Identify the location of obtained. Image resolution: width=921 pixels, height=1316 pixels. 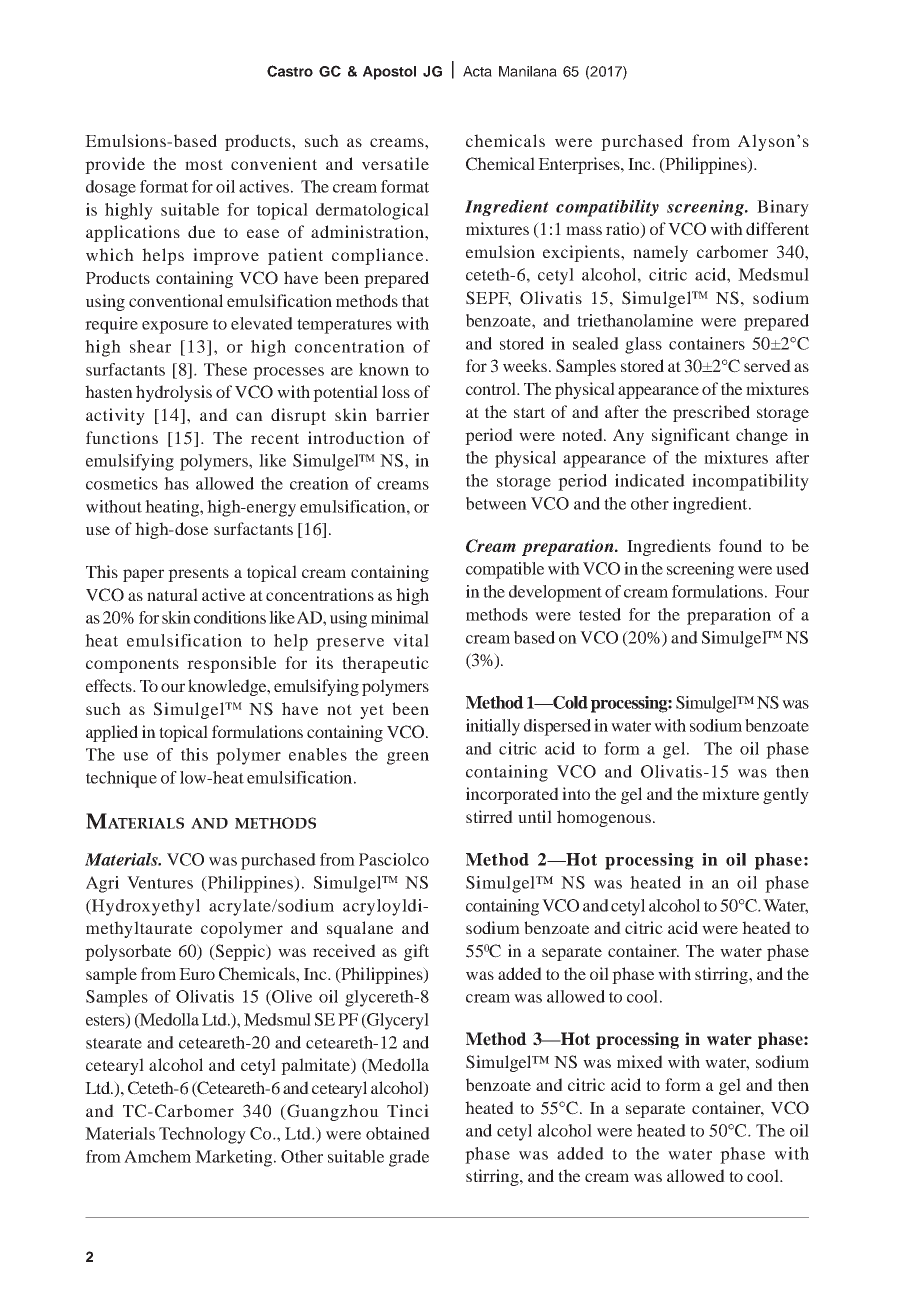
(398, 1133).
